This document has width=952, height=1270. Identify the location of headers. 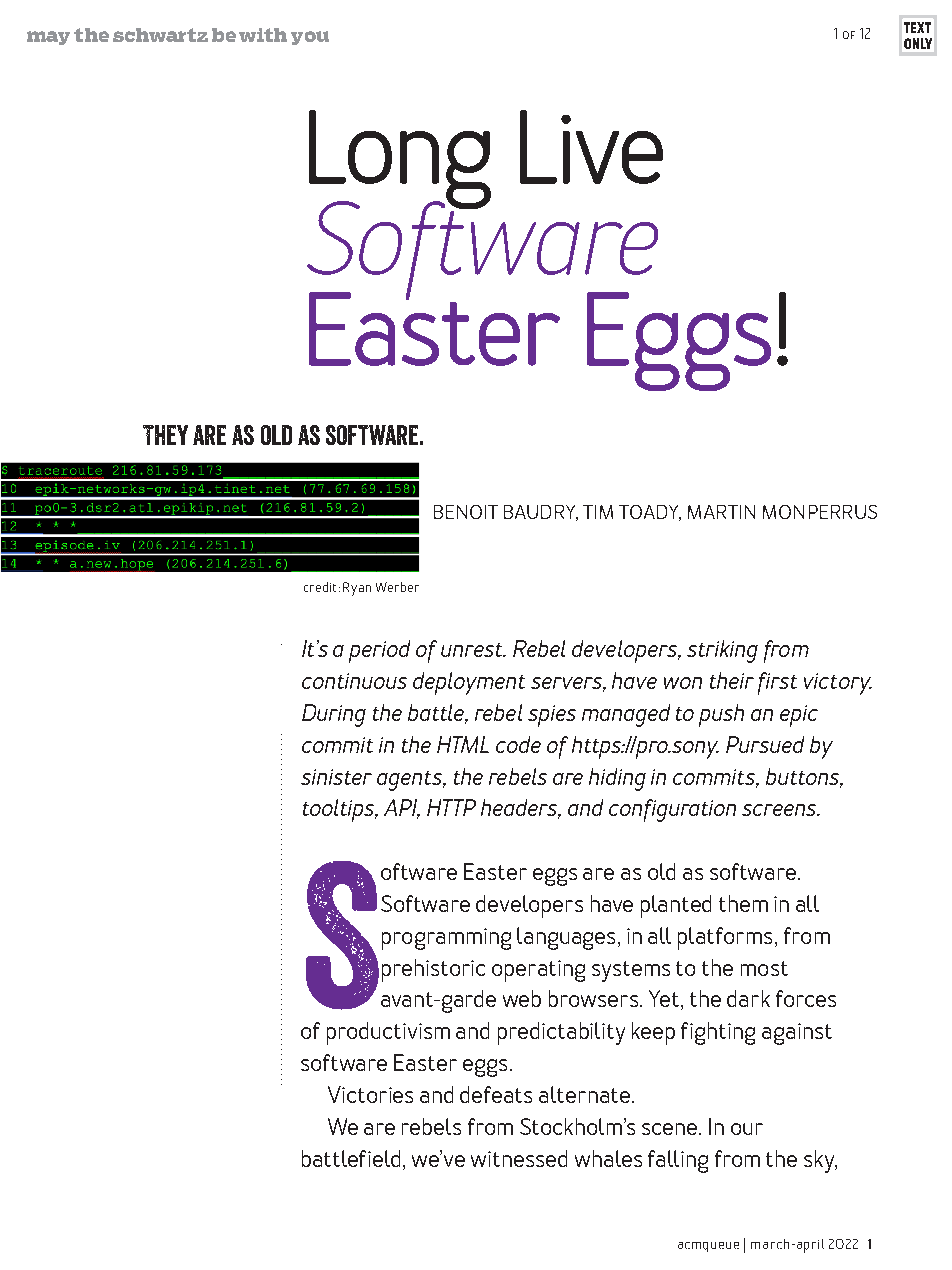
(520, 809).
